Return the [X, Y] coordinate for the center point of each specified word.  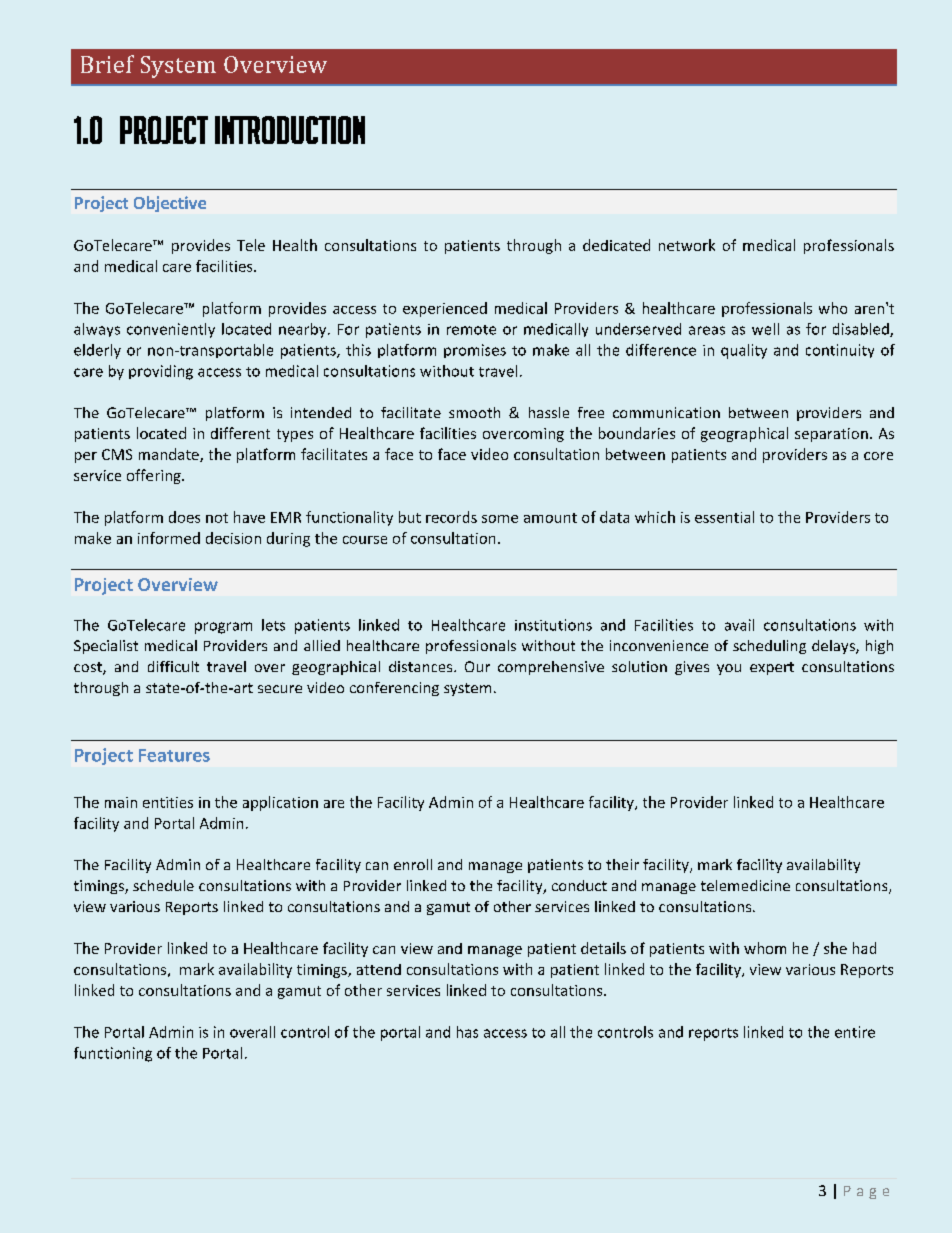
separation [831, 435]
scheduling [769, 647]
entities [168, 802]
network [687, 245]
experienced [445, 309]
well [765, 329]
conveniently [171, 330]
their [622, 864]
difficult [173, 666]
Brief [107, 64]
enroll [413, 864]
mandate [170, 455]
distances [422, 666]
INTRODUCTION [290, 130]
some [500, 519]
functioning [113, 1054]
